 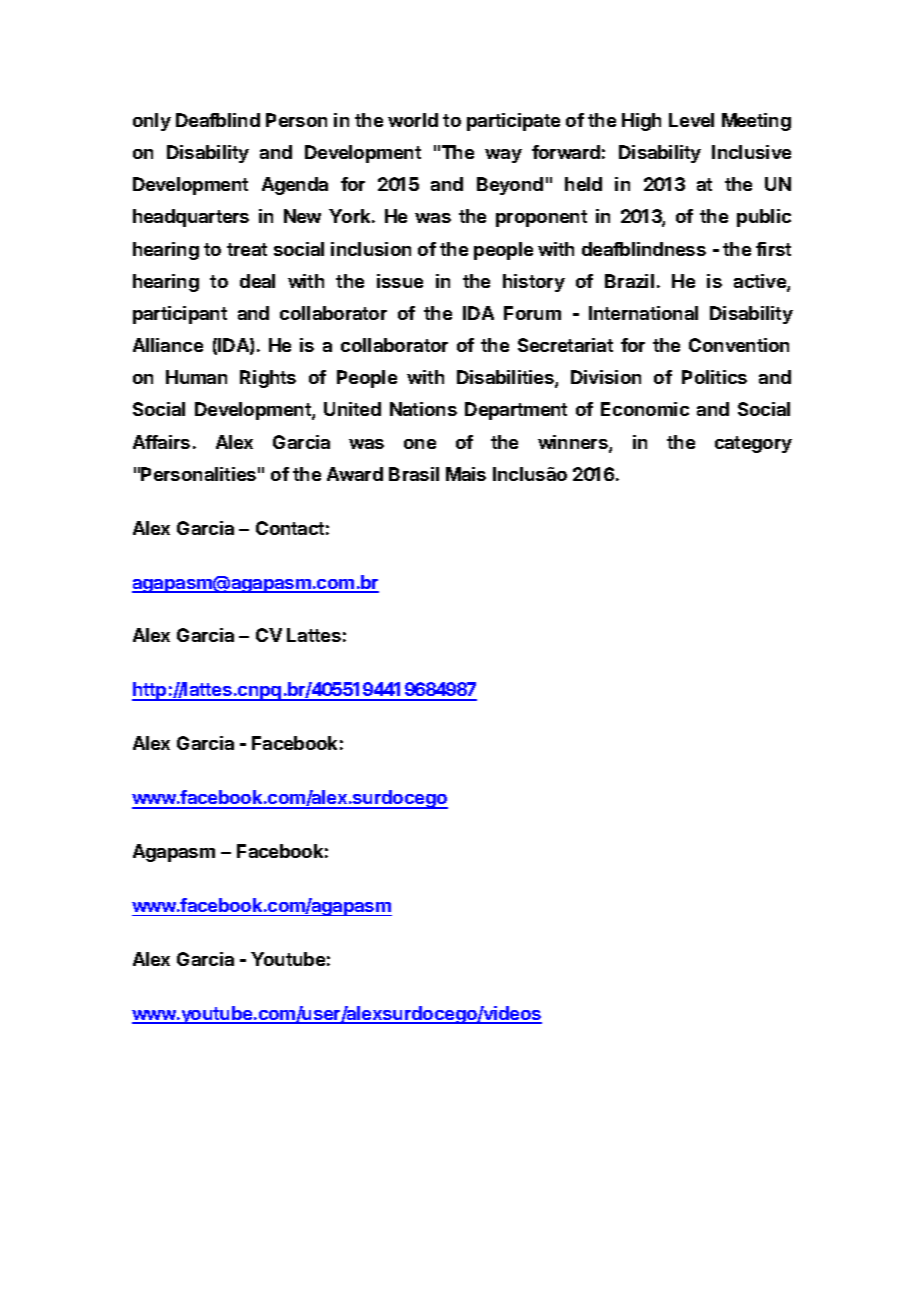 What do you see at coordinates (691, 120) in the document?
I see `Level` at bounding box center [691, 120].
